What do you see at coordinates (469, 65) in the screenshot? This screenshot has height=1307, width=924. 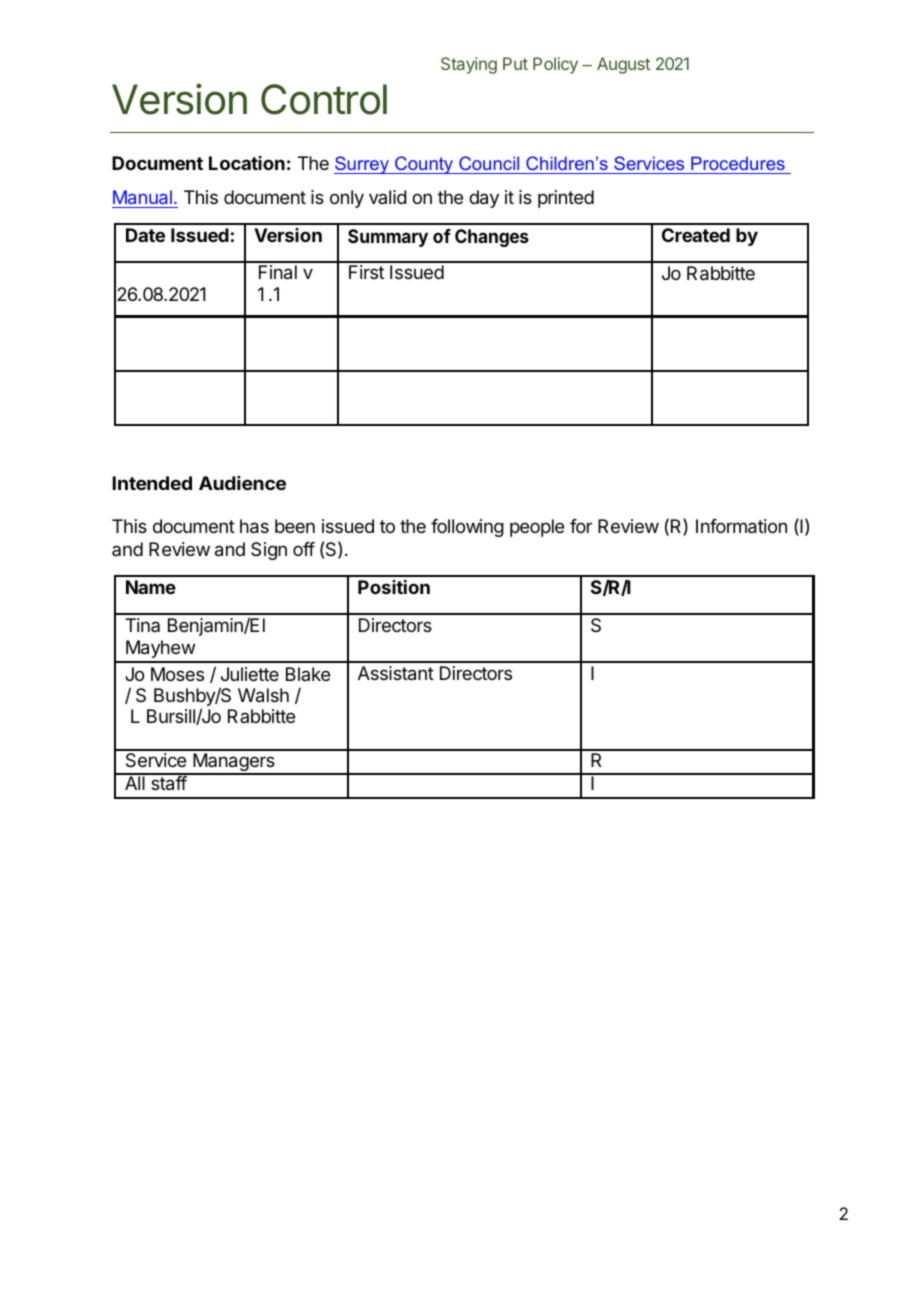 I see `Staying` at bounding box center [469, 65].
